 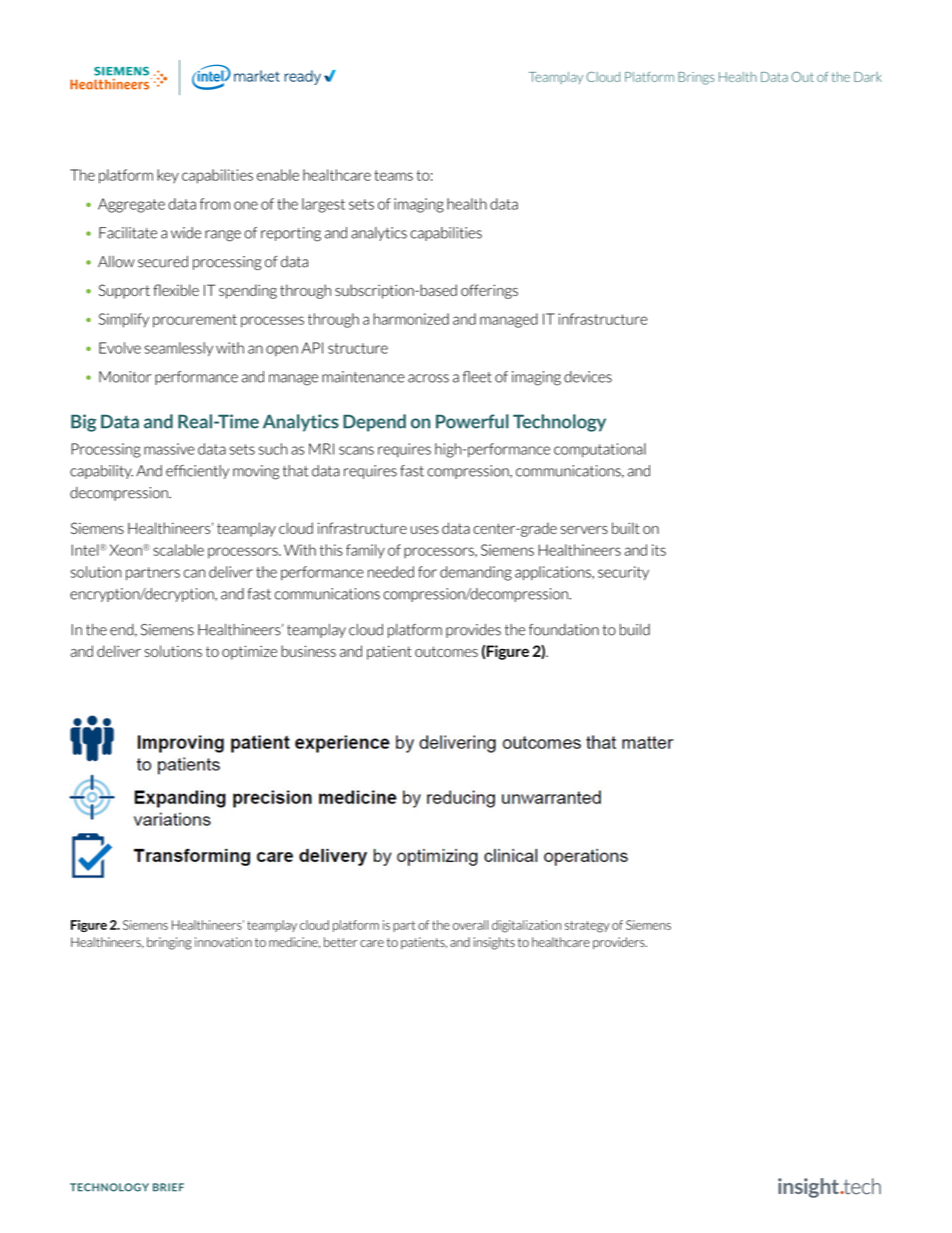 What do you see at coordinates (425, 530) in the screenshot?
I see `uses` at bounding box center [425, 530].
